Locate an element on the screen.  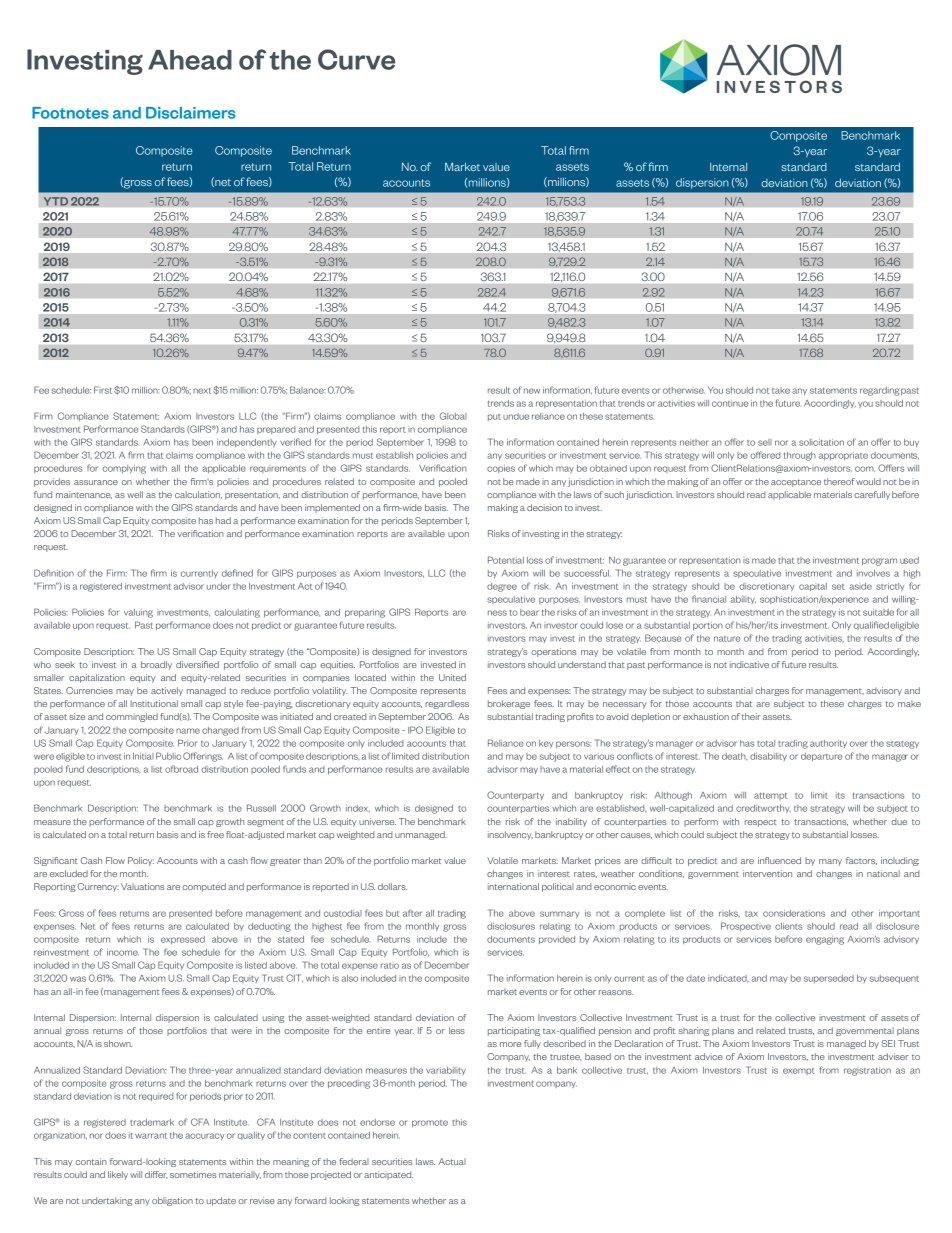
Disclaimers is located at coordinates (190, 113).
